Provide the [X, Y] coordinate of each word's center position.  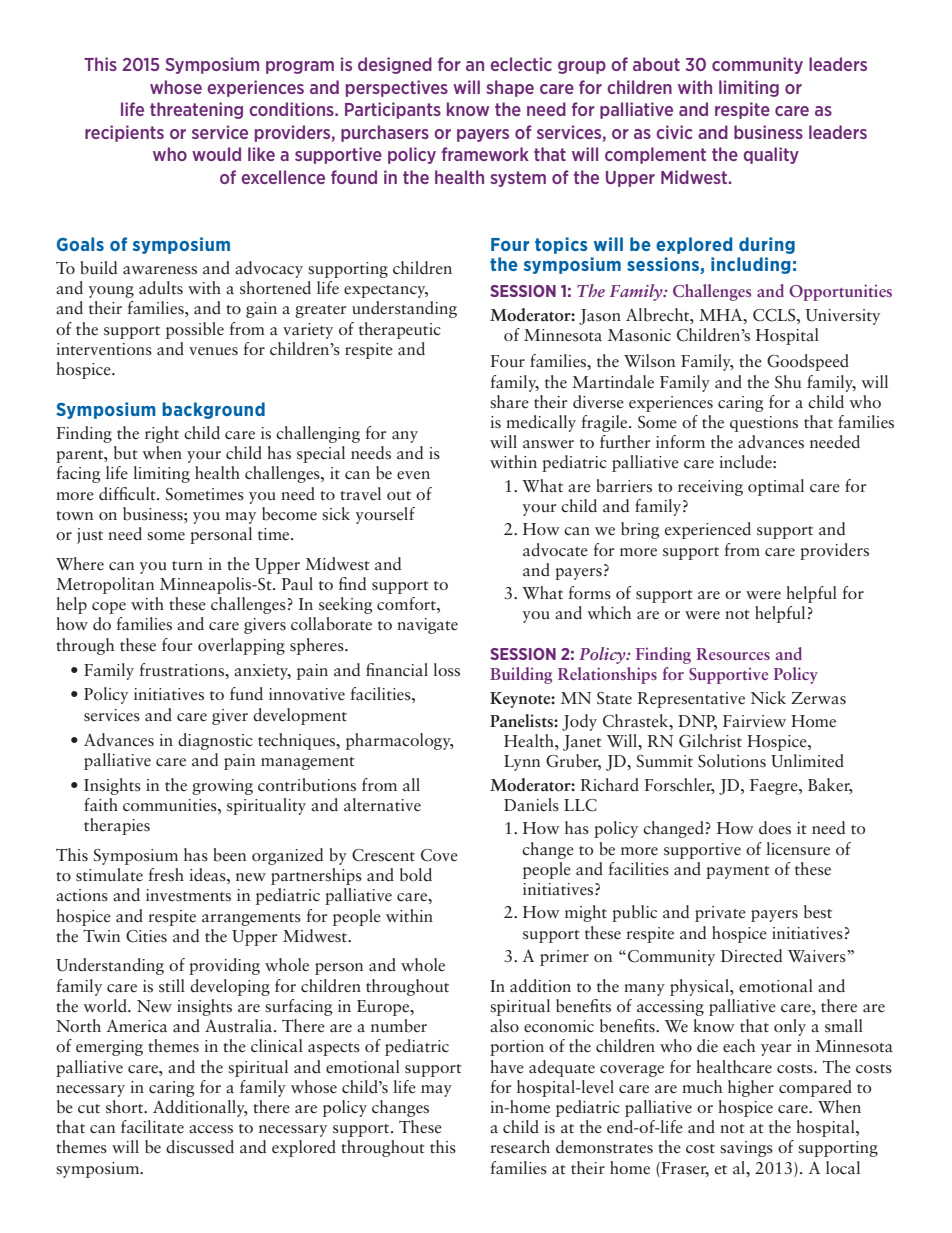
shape [510, 88]
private [720, 914]
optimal [776, 487]
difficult [128, 494]
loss [446, 670]
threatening [196, 110]
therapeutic [400, 330]
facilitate [152, 1127]
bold [416, 875]
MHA [722, 314]
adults [161, 288]
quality [771, 155]
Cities [146, 936]
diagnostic [215, 741]
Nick [768, 697]
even [413, 475]
